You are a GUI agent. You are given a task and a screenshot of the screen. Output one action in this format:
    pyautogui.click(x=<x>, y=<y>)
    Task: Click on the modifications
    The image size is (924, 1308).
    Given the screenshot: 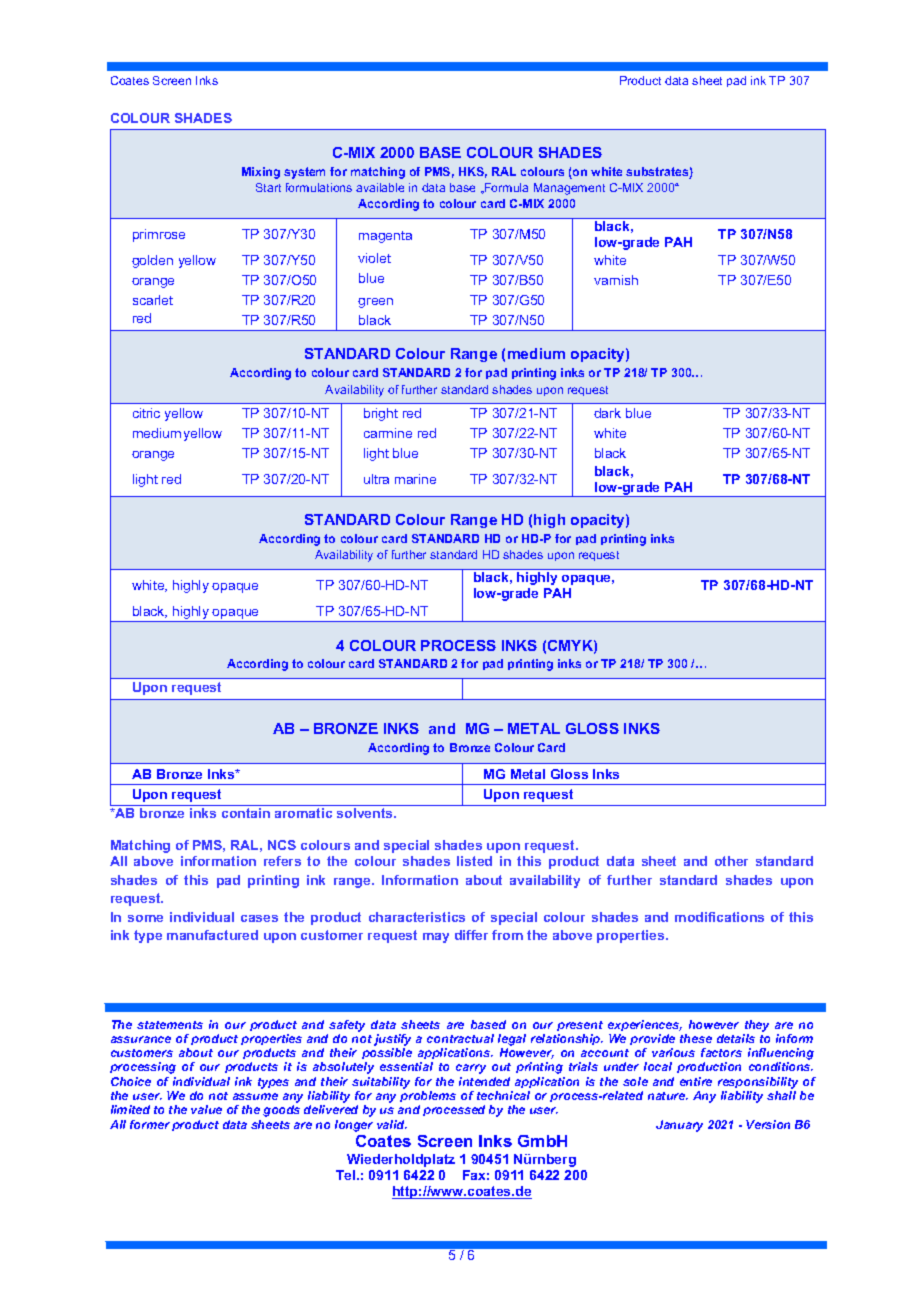 What is the action you would take?
    pyautogui.click(x=719, y=917)
